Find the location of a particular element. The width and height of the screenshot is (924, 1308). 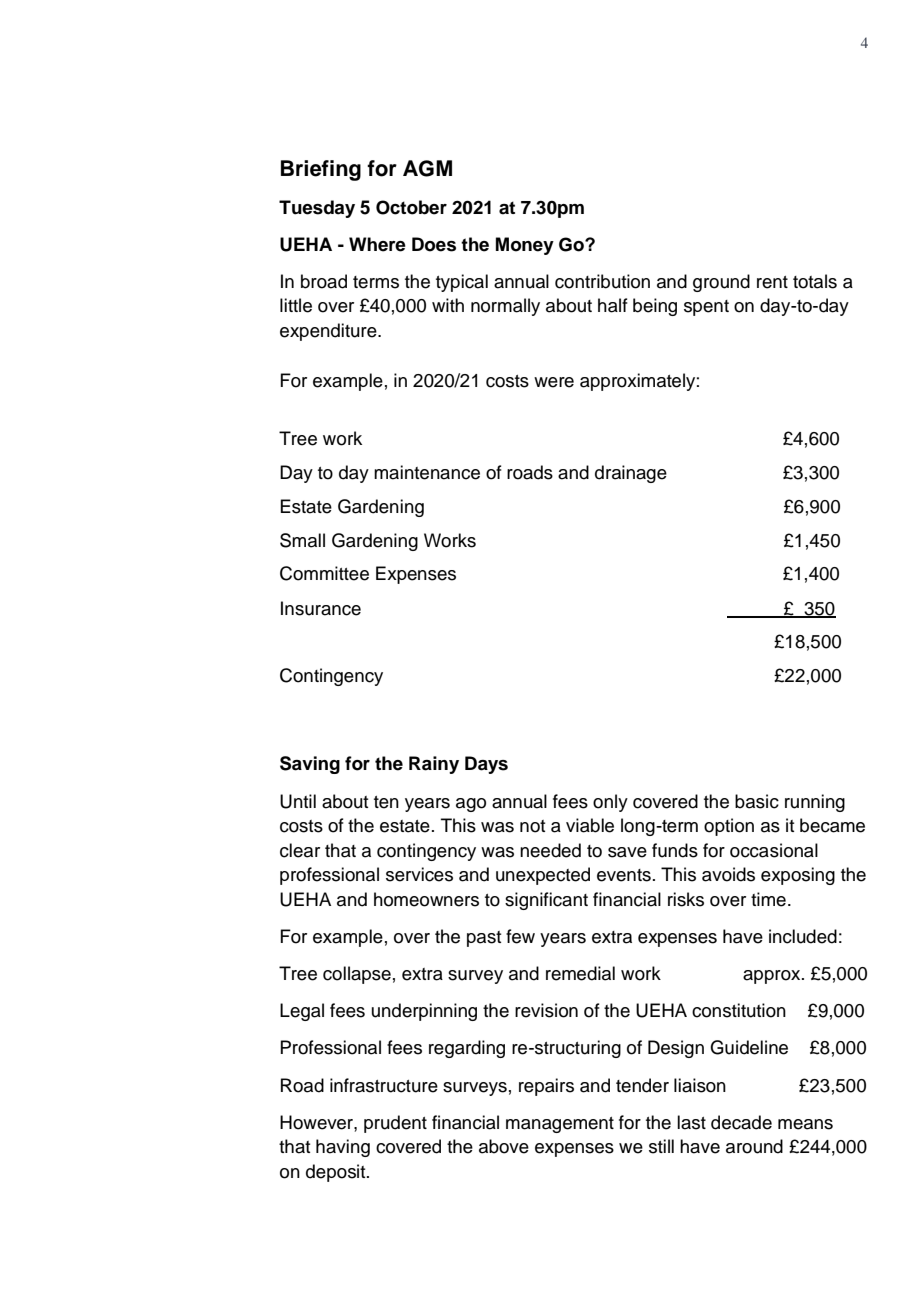

occasional is located at coordinates (774, 850).
